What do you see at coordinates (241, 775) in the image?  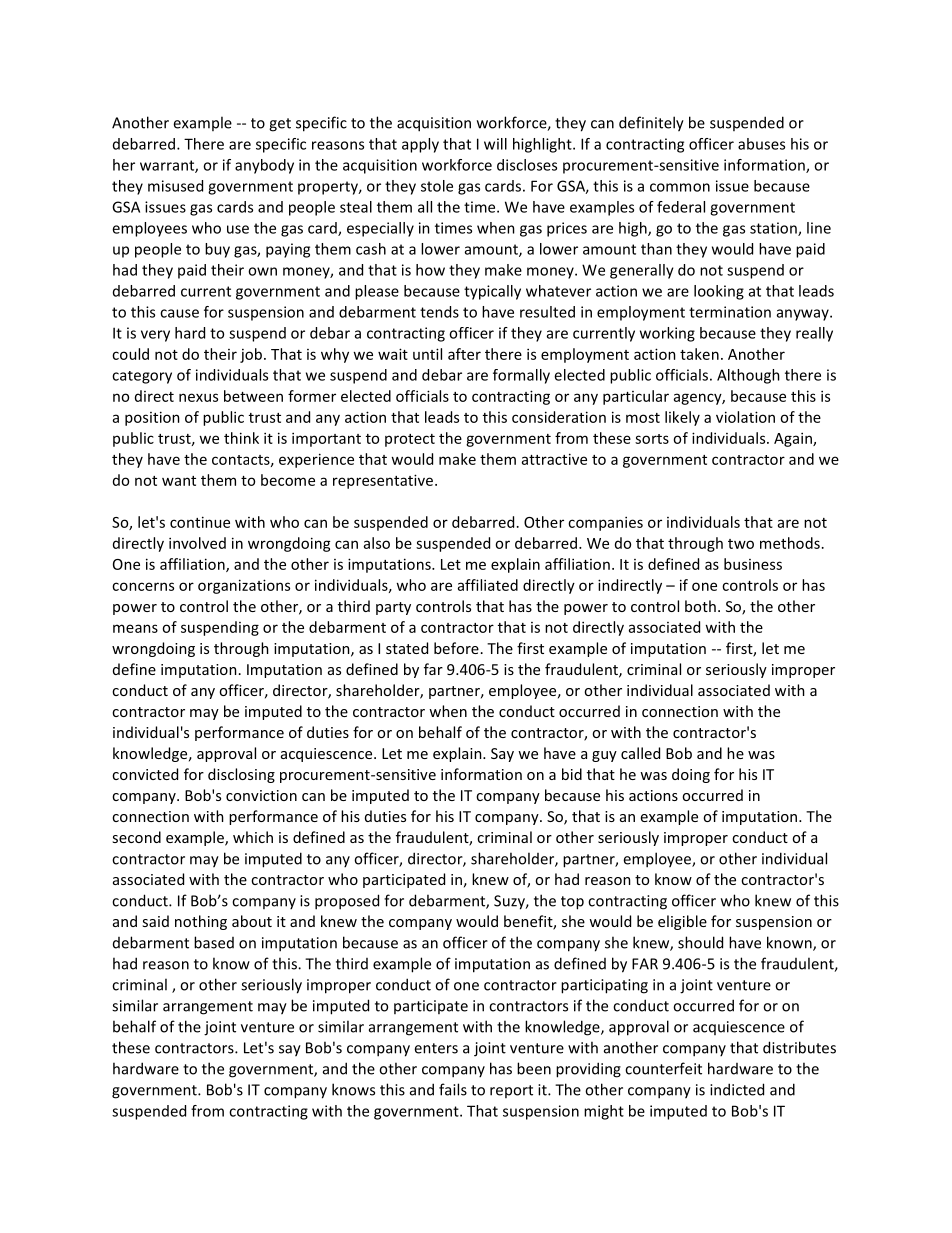 I see `disclosing` at bounding box center [241, 775].
